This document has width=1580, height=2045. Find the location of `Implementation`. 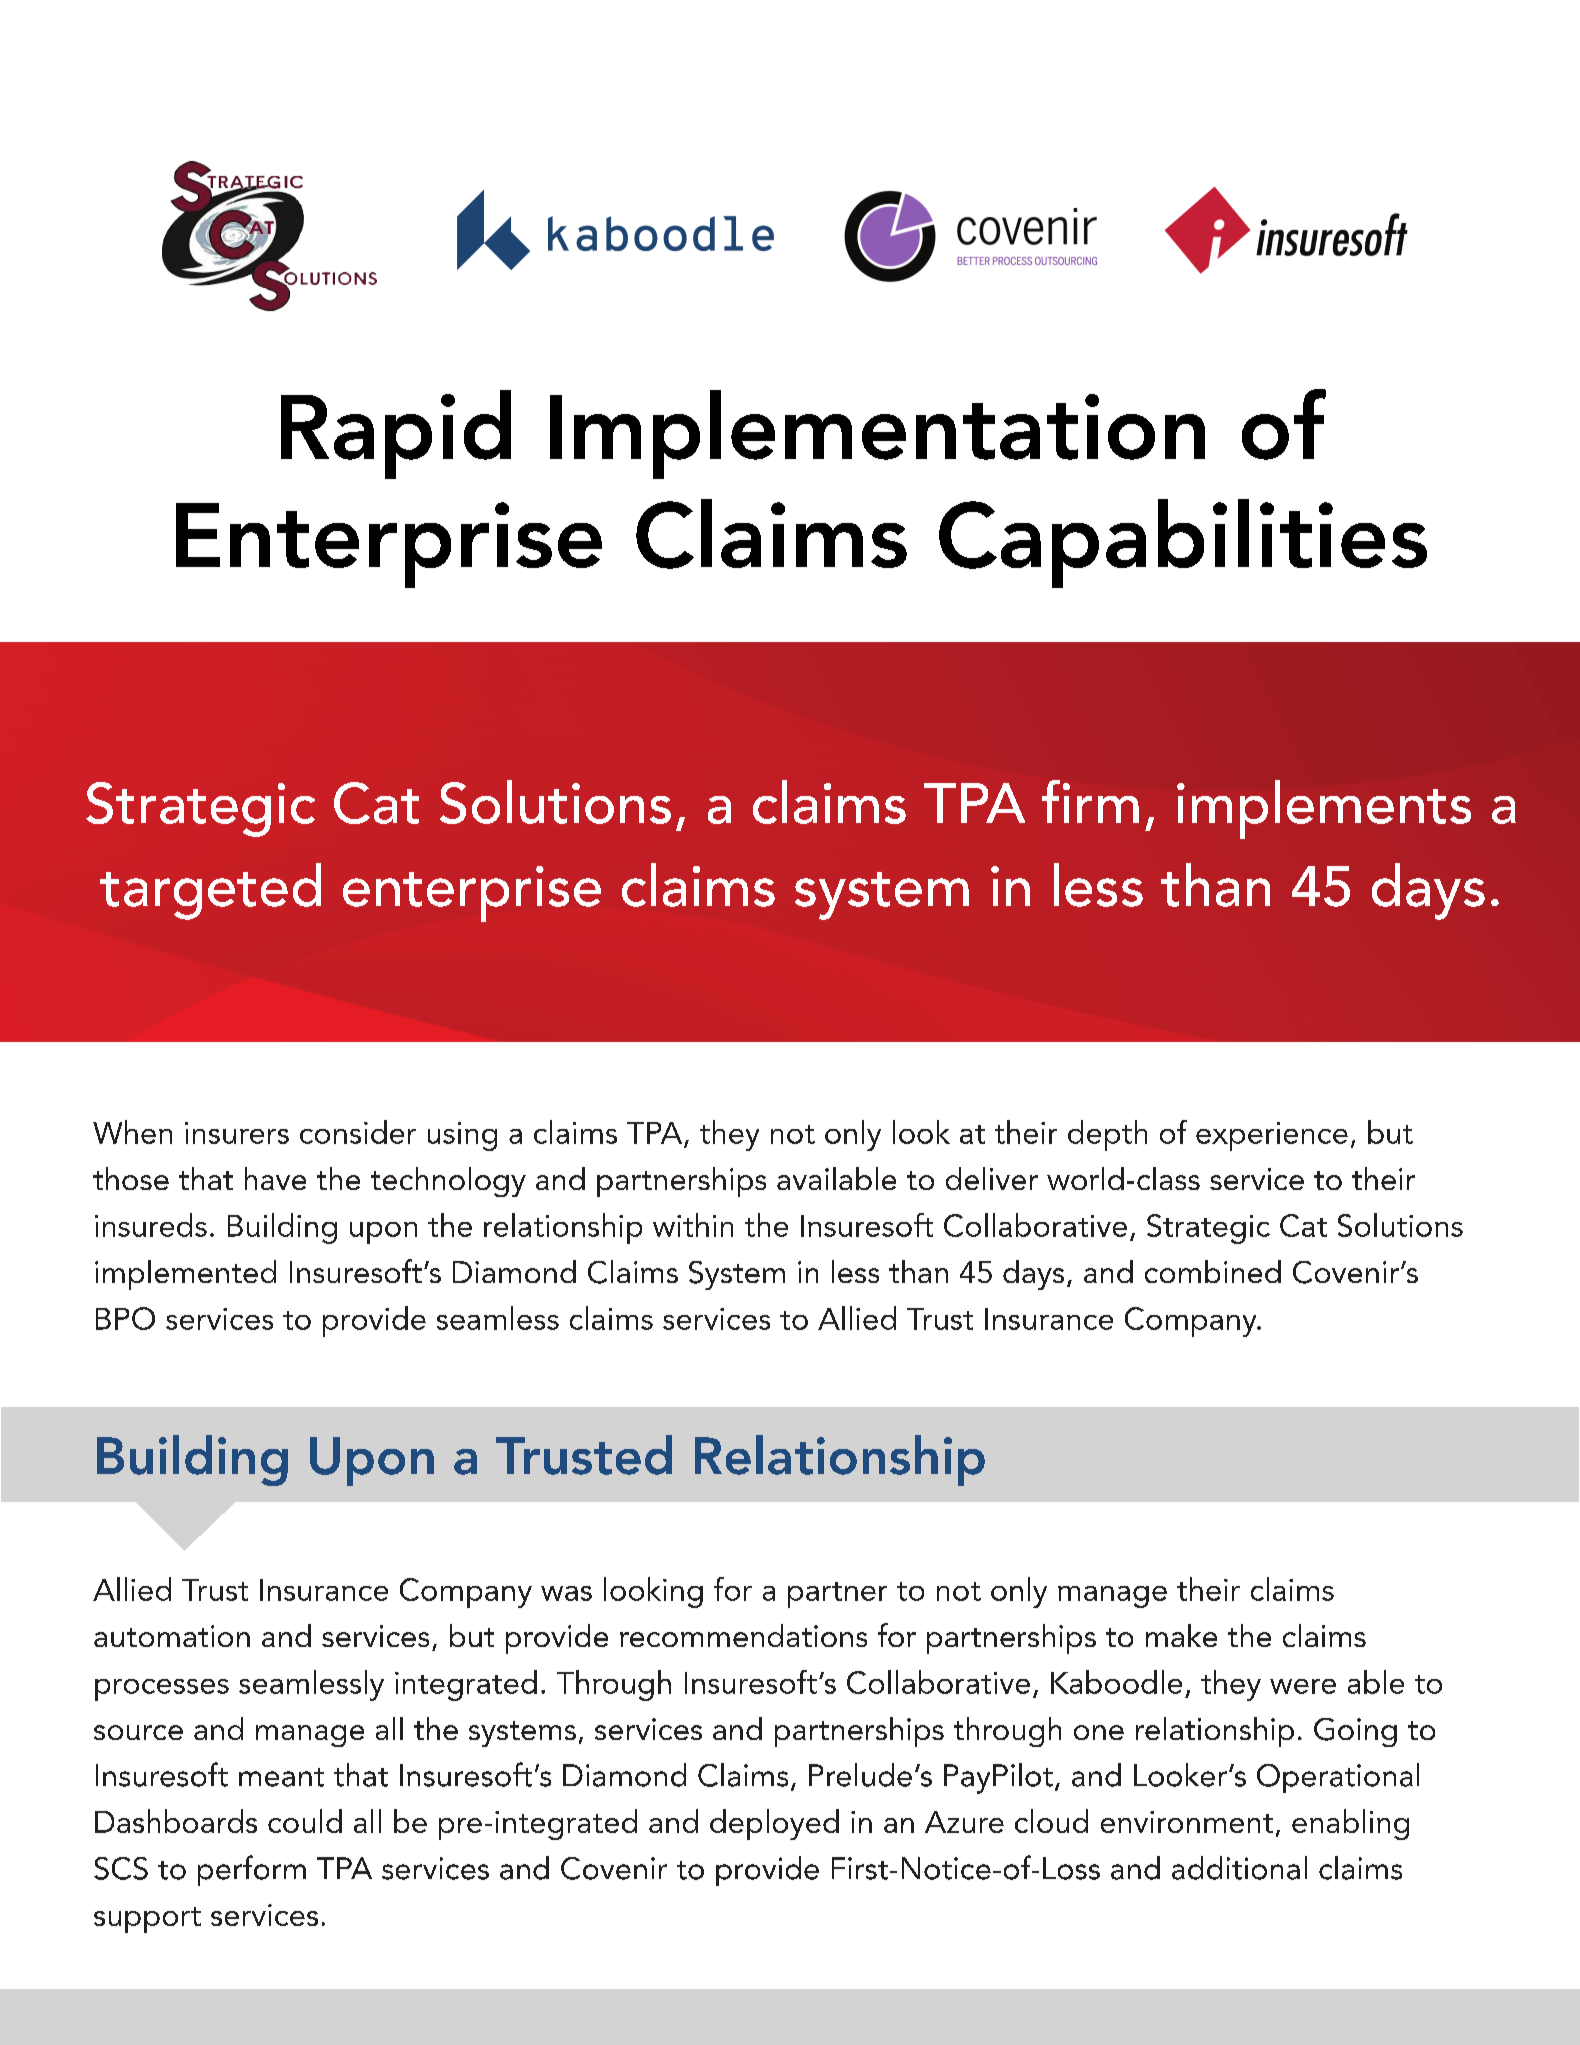

Implementation is located at coordinates (877, 434).
